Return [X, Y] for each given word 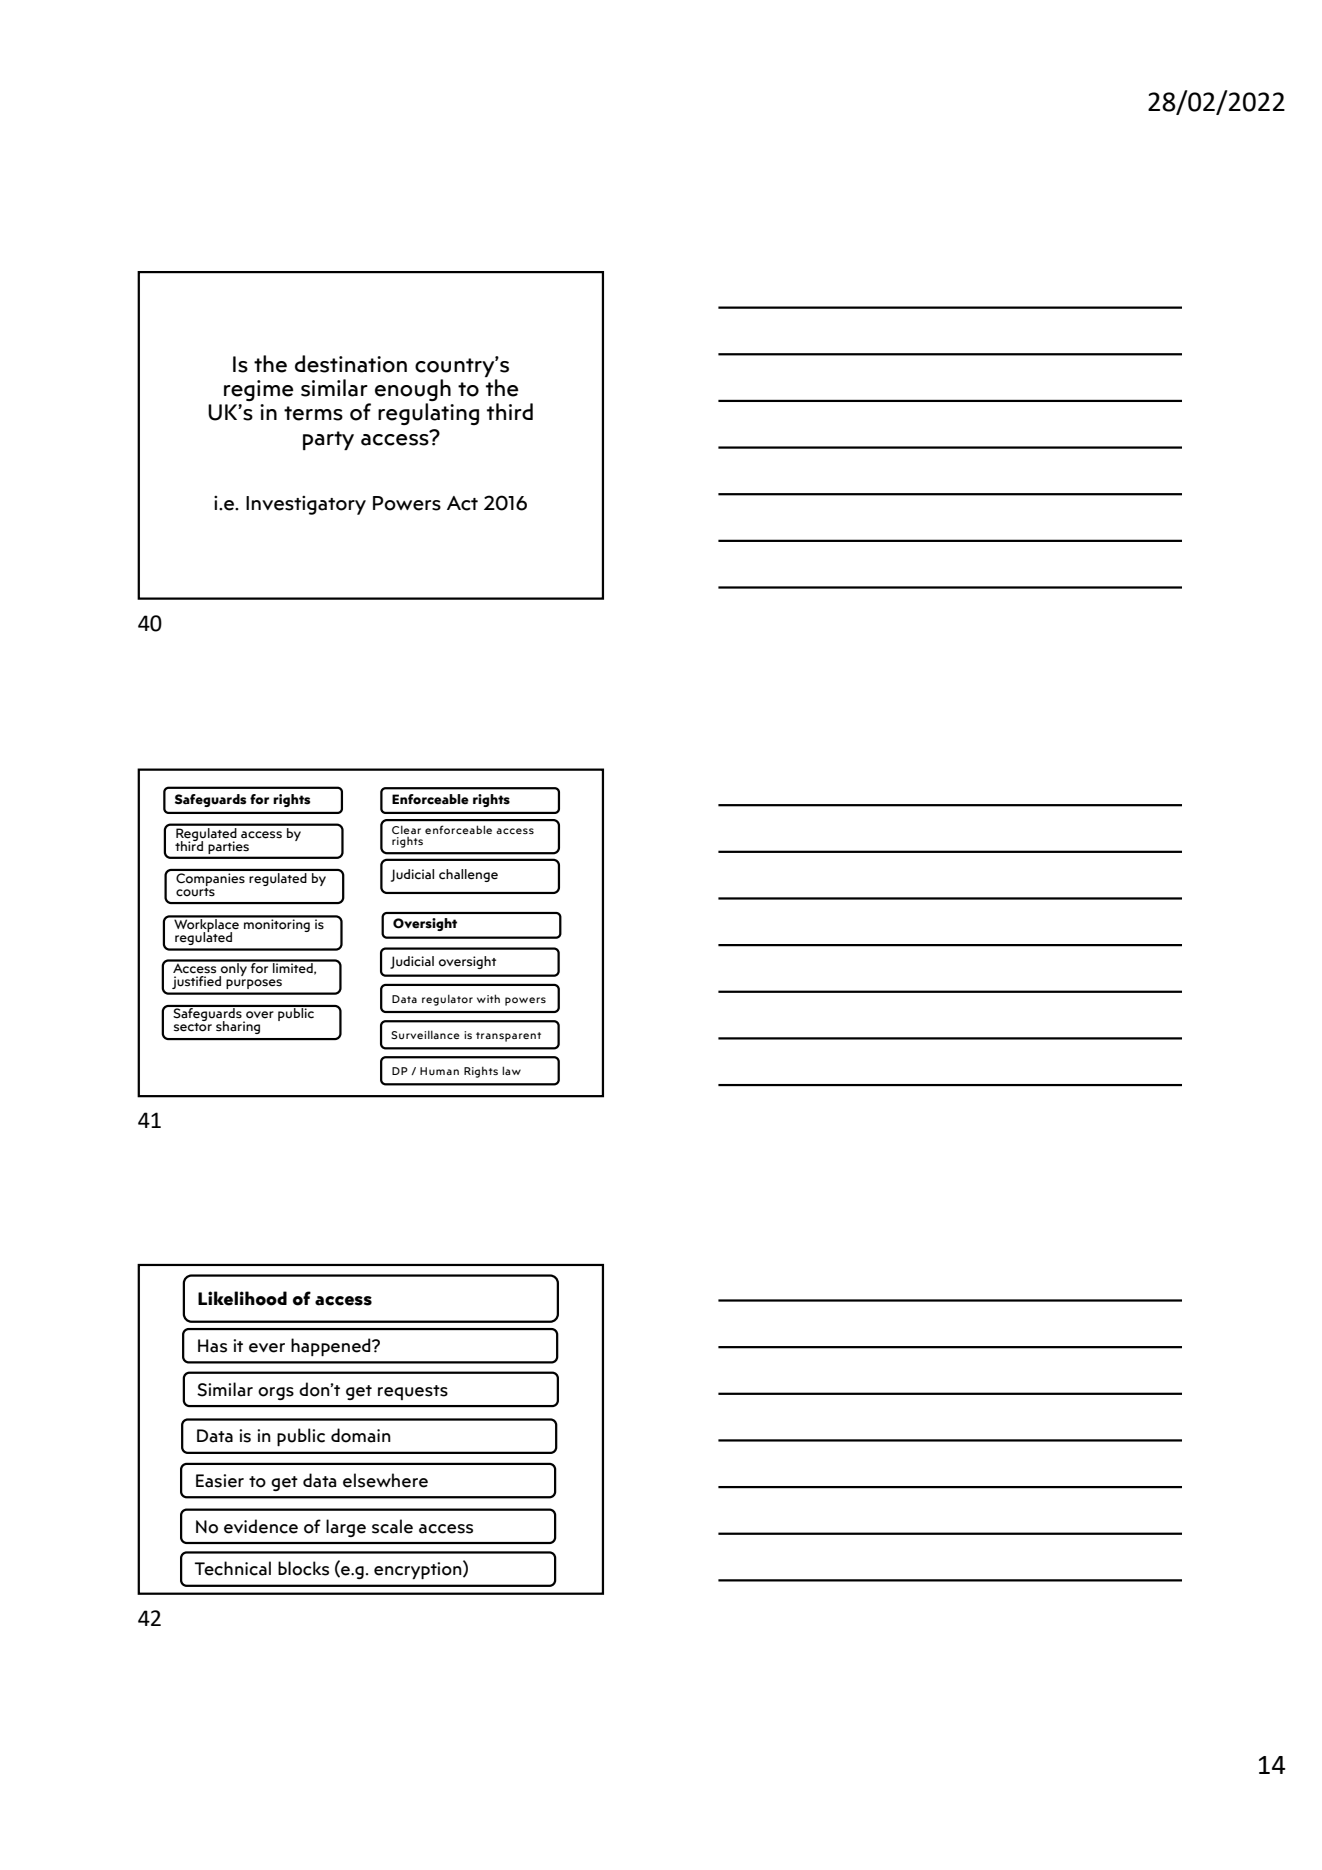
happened [332, 1347]
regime [259, 390]
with [488, 998]
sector [193, 1026]
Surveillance [425, 1034]
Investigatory [306, 505]
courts [195, 891]
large [346, 1528]
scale [392, 1526]
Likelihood [242, 1298]
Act [462, 503]
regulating [428, 414]
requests [413, 1392]
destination [351, 364]
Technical [233, 1568]
